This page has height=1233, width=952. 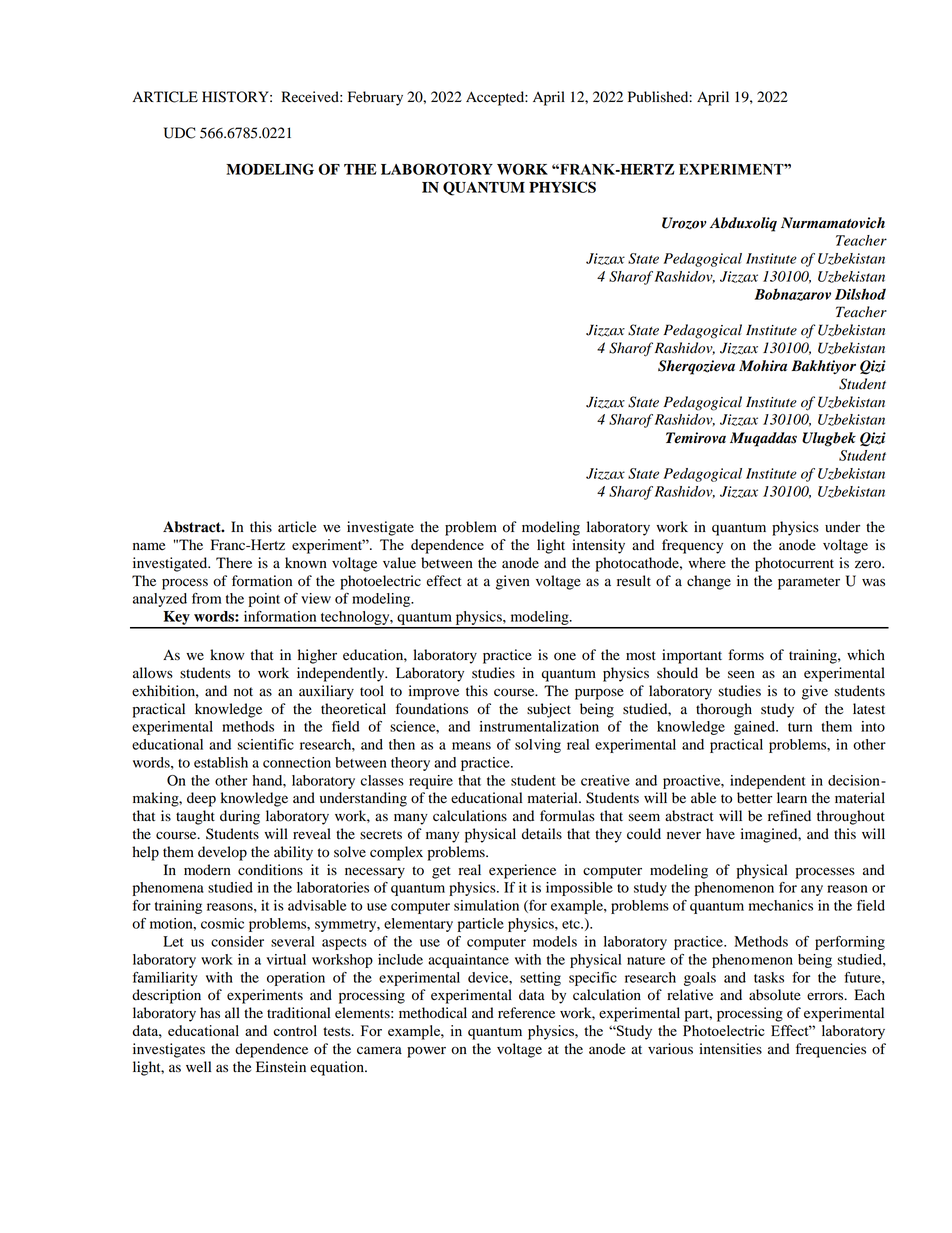 What do you see at coordinates (234, 562) in the page?
I see `There` at bounding box center [234, 562].
